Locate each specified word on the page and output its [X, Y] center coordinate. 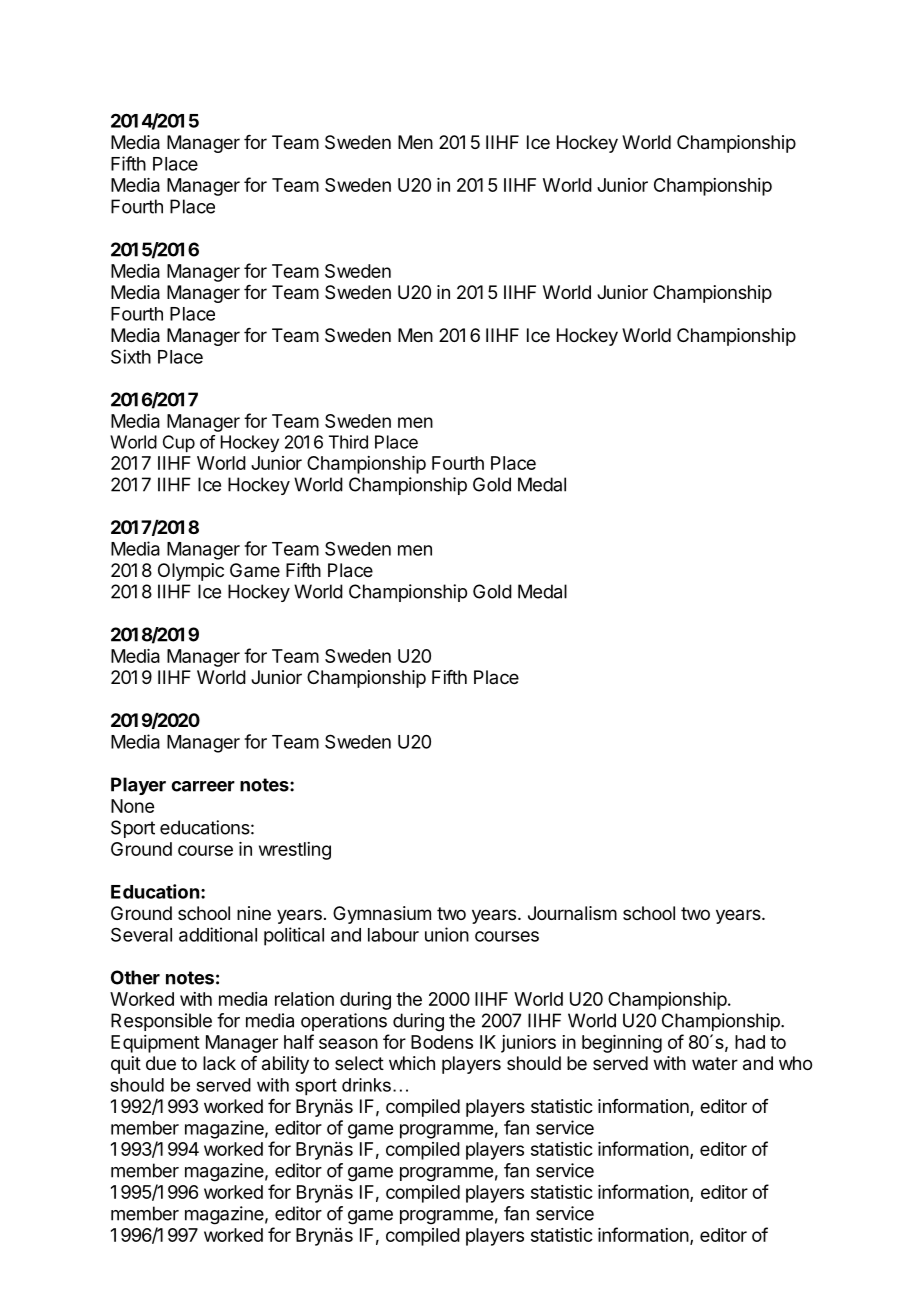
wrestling [295, 851]
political [294, 936]
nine [254, 913]
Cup [179, 443]
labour [393, 935]
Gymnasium [382, 915]
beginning [622, 1044]
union [447, 934]
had [750, 1042]
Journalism [572, 913]
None [132, 806]
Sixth [131, 356]
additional [218, 934]
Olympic [191, 572]
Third [348, 442]
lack [219, 1063]
